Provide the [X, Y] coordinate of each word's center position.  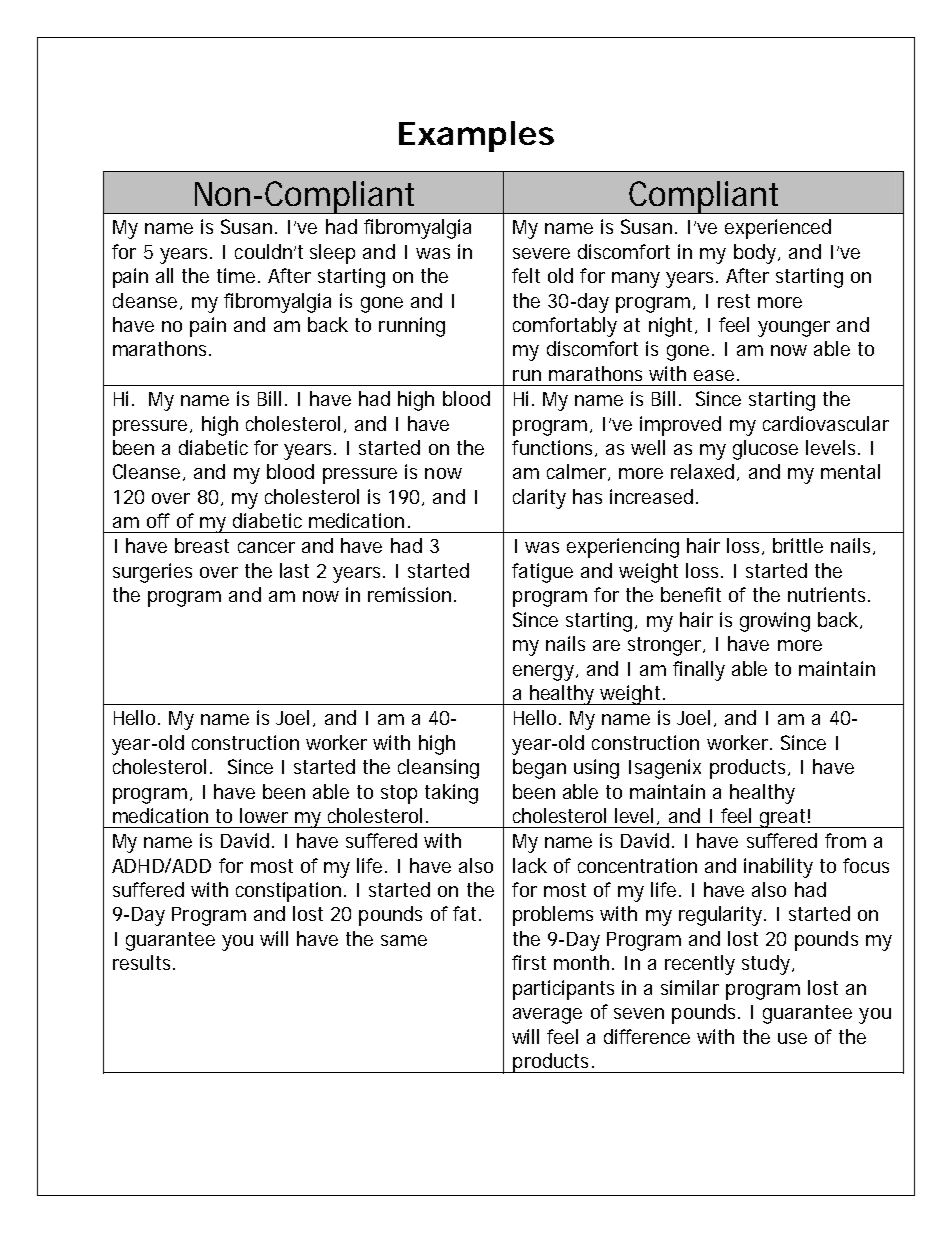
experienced [778, 229]
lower [264, 815]
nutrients [828, 594]
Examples [476, 136]
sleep [332, 254]
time [238, 275]
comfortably [565, 327]
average [547, 1016]
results [143, 962]
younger [794, 329]
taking [451, 794]
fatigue [542, 573]
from [845, 840]
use [792, 1038]
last [294, 570]
